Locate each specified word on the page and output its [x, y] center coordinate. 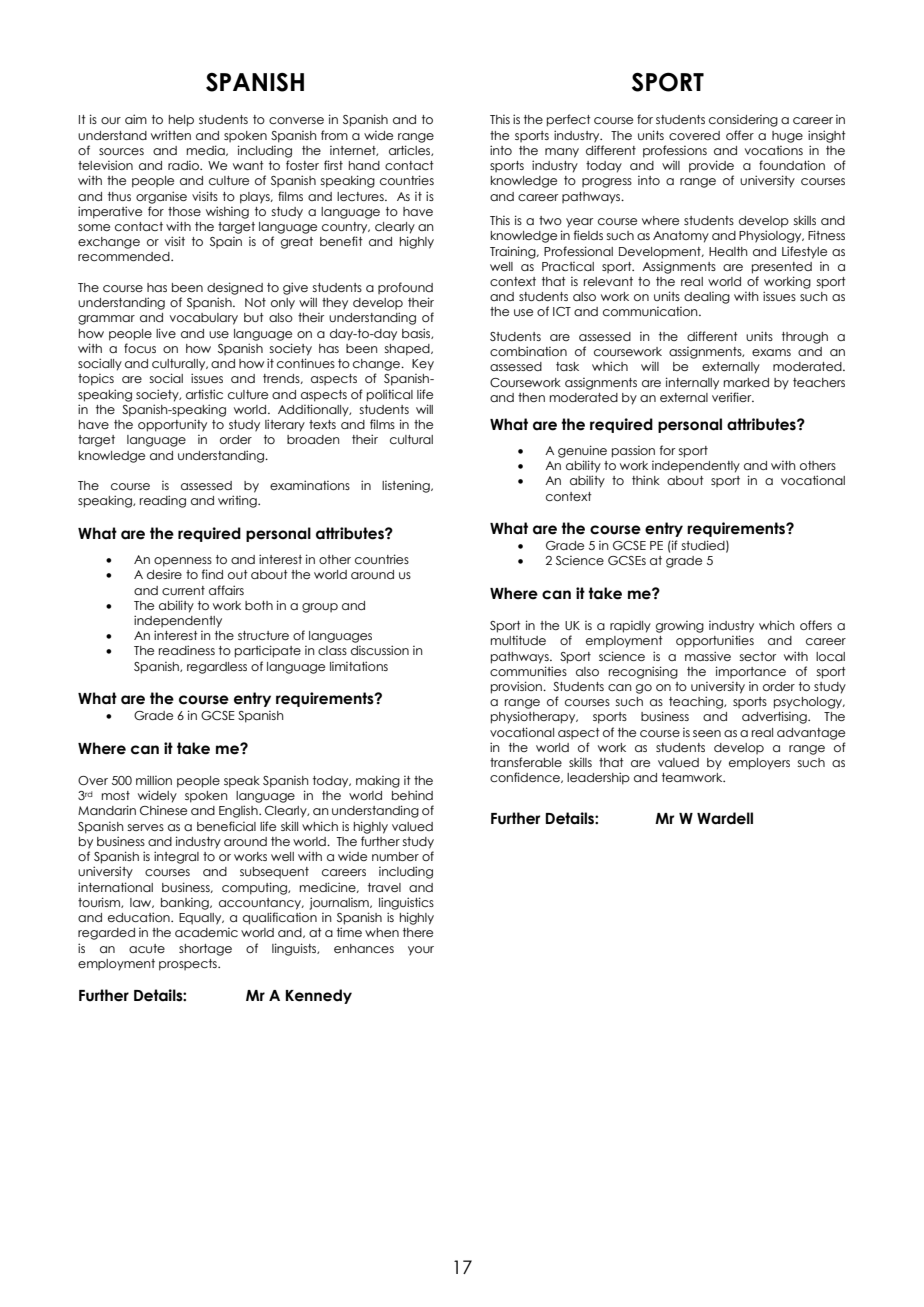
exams [771, 352]
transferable [526, 762]
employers [759, 764]
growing [680, 627]
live [166, 333]
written [171, 135]
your [421, 951]
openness [183, 562]
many [562, 153]
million [154, 780]
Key [423, 365]
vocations [774, 150]
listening [407, 487]
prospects [189, 965]
